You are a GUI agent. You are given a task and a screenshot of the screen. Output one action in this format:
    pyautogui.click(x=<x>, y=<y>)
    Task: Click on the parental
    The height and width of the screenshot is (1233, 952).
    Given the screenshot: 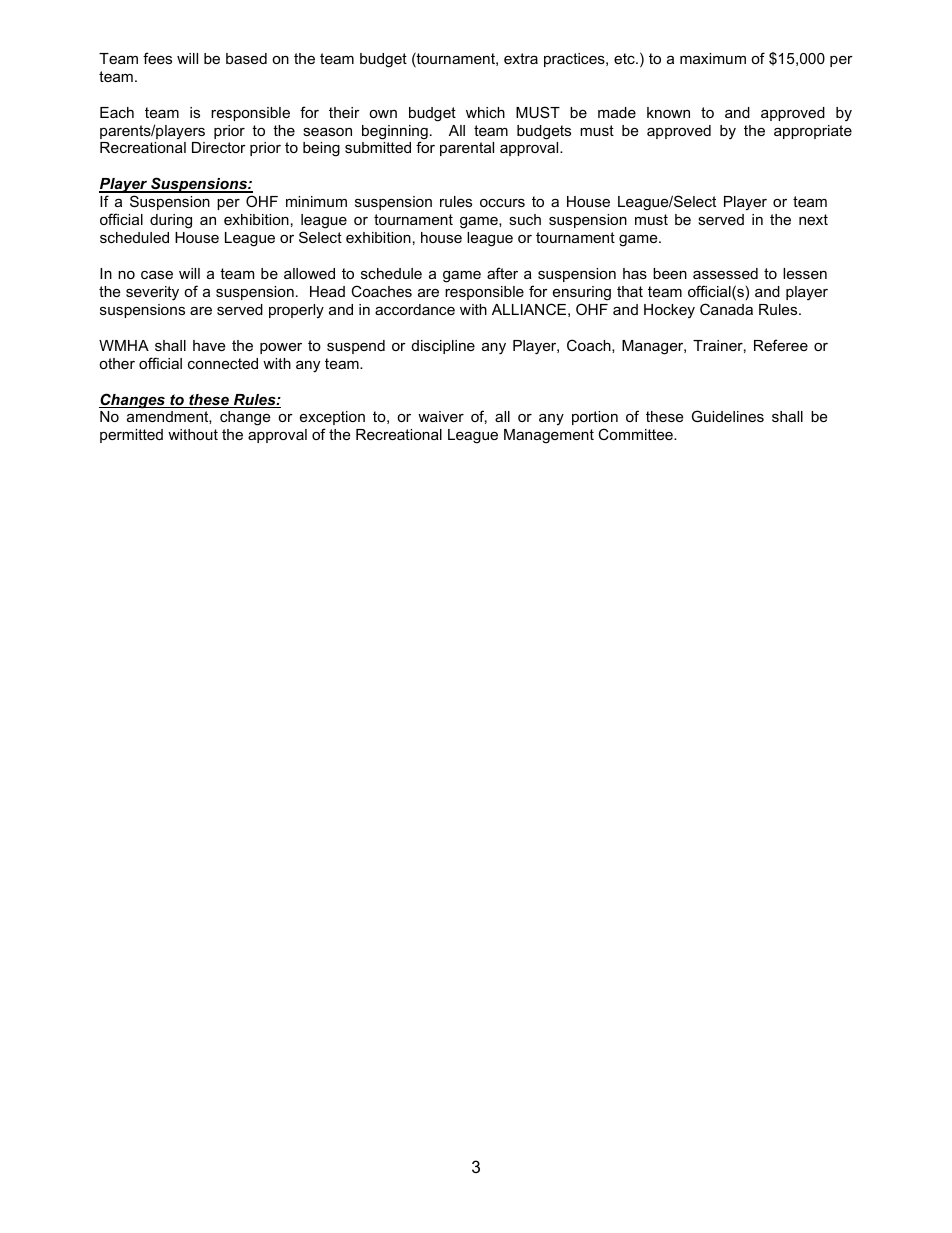 What is the action you would take?
    pyautogui.click(x=467, y=149)
